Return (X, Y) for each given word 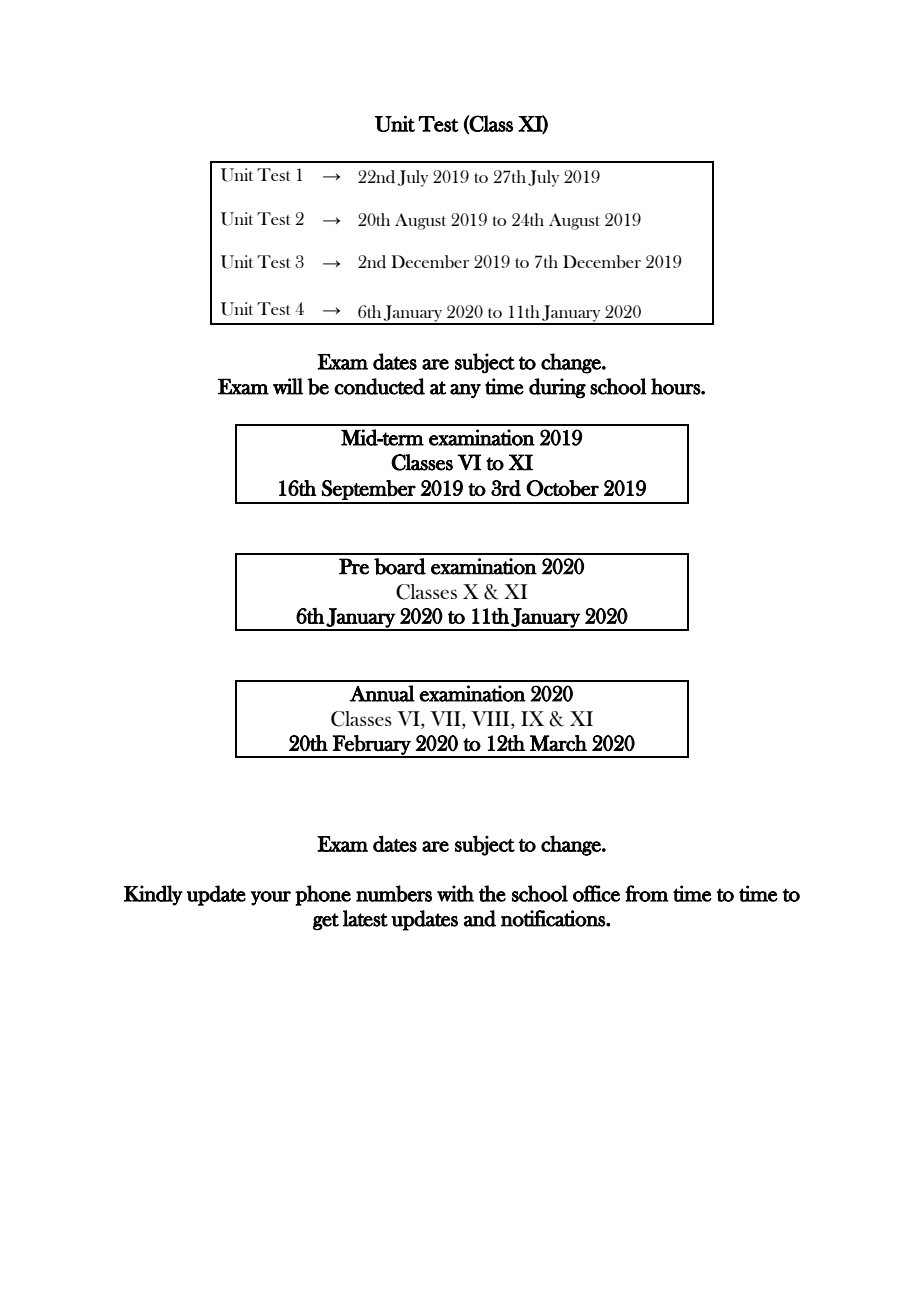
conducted (379, 386)
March (558, 743)
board (400, 566)
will (288, 386)
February (372, 746)
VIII (491, 718)
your (271, 898)
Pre (354, 566)
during (557, 388)
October (562, 488)
